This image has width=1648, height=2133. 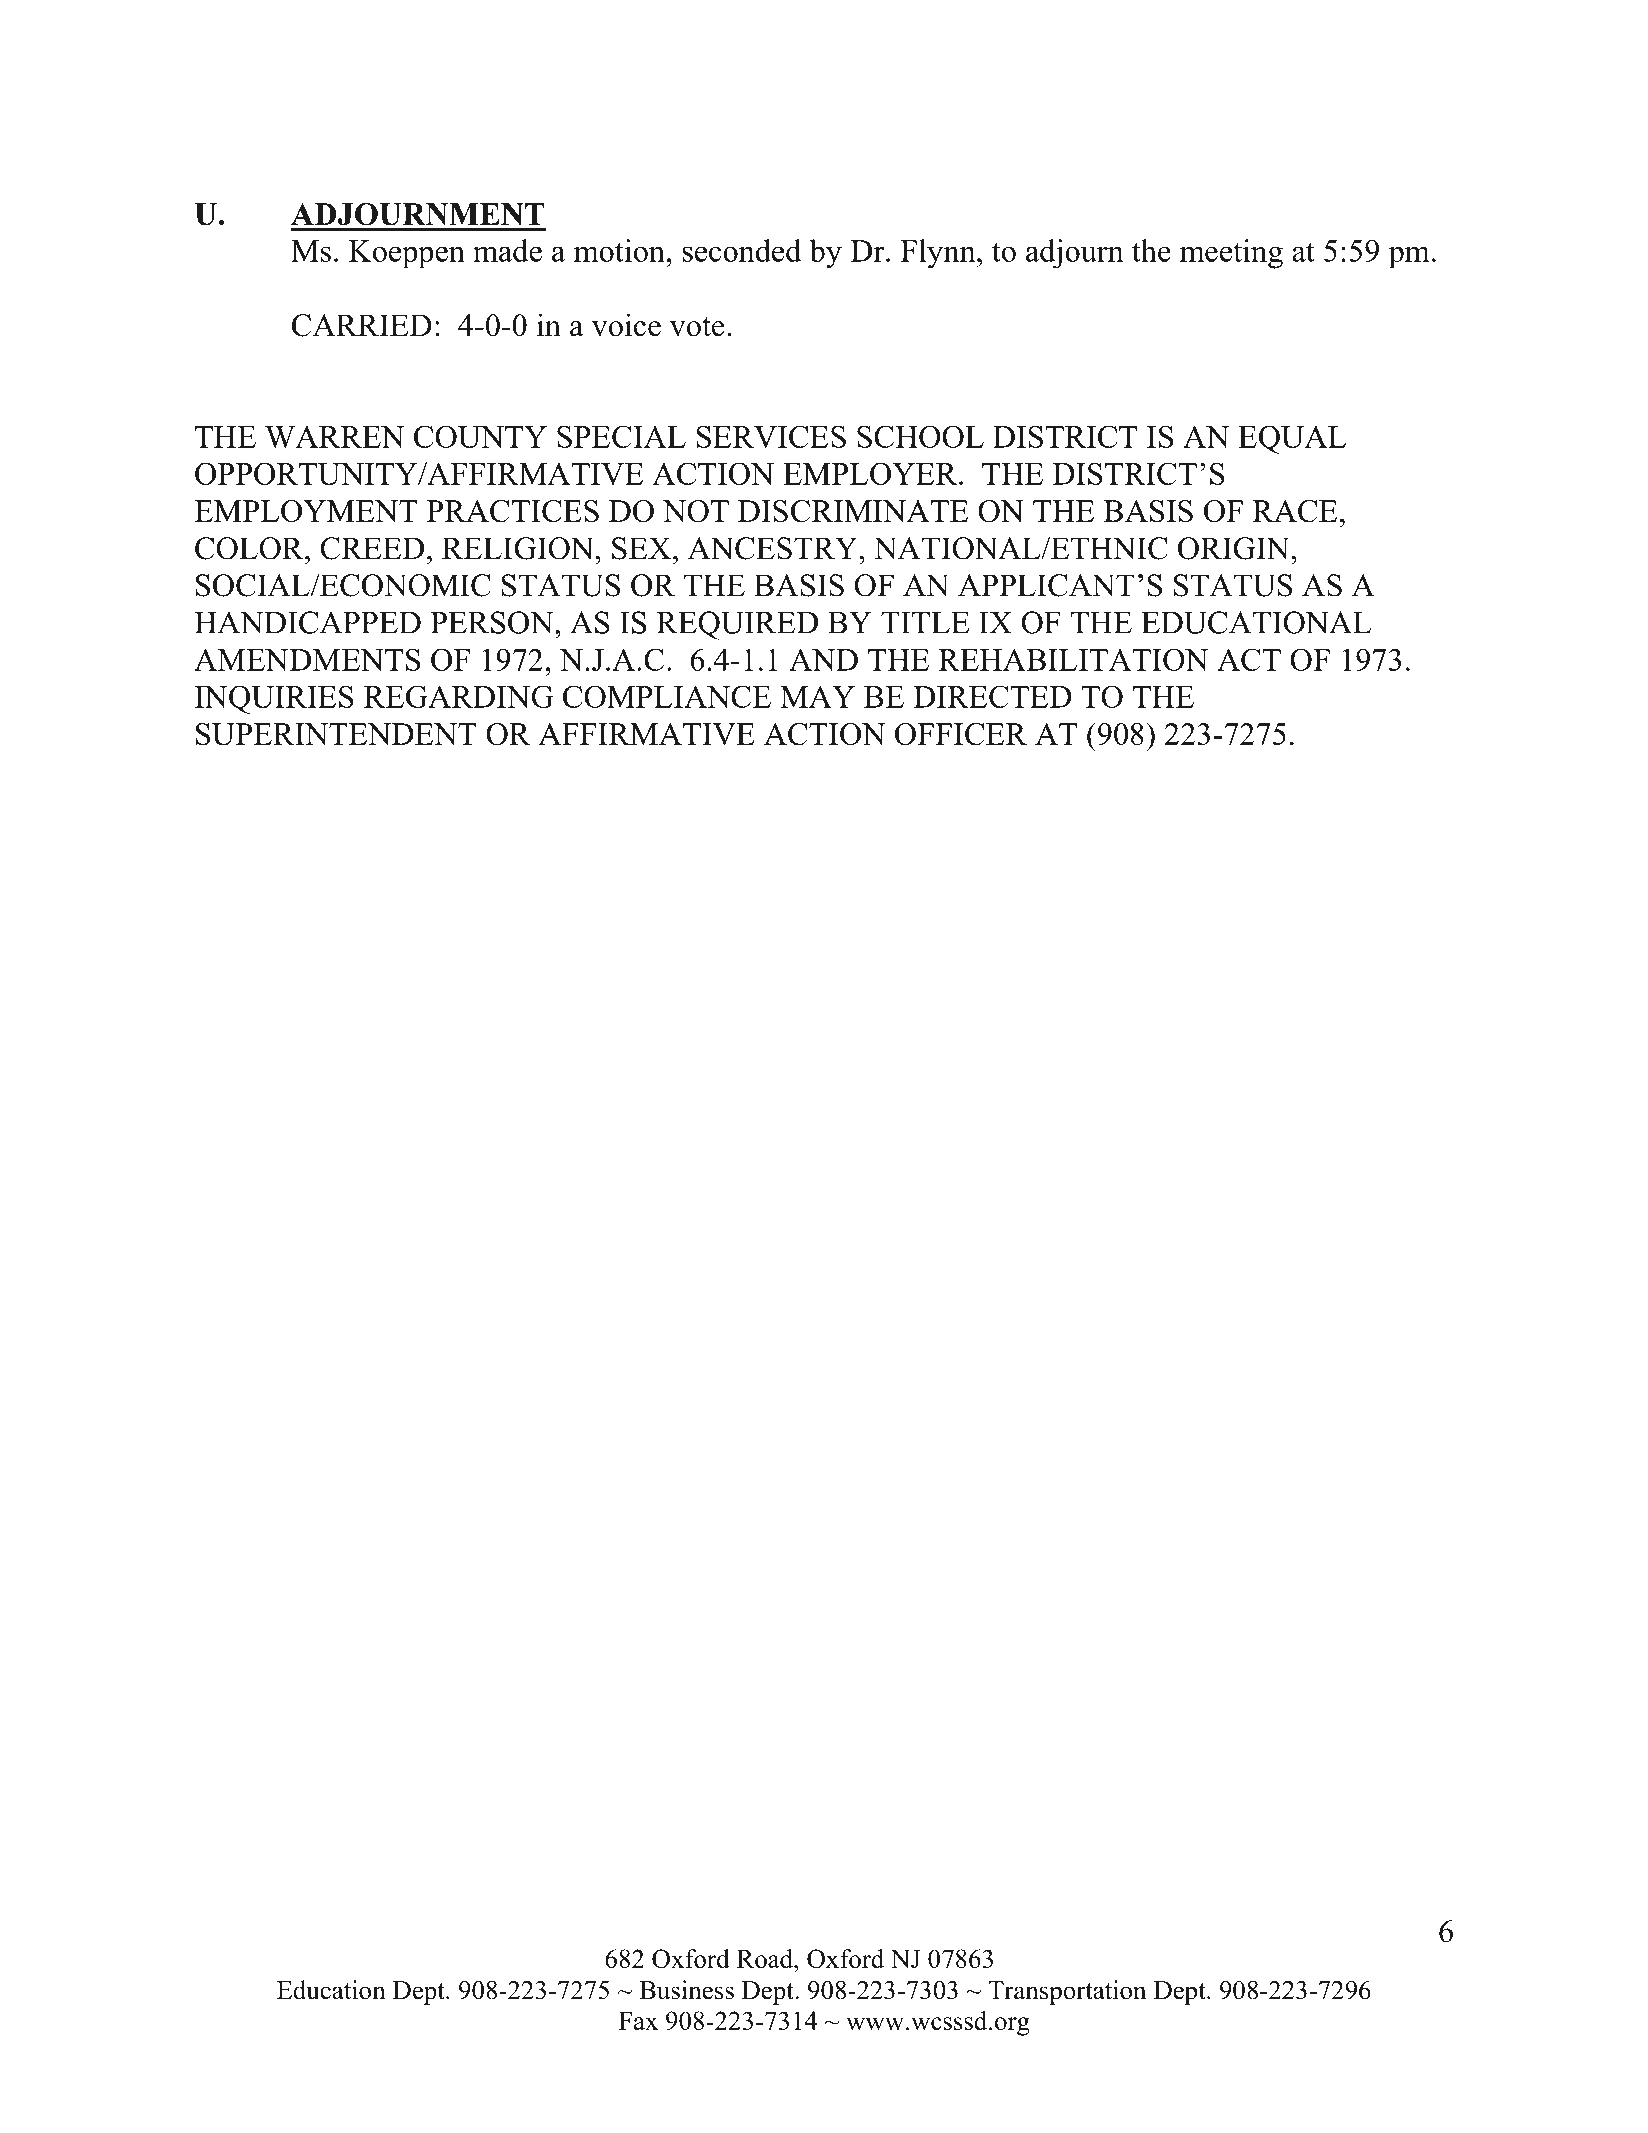 What do you see at coordinates (992, 696) in the image?
I see `DIRECTED` at bounding box center [992, 696].
